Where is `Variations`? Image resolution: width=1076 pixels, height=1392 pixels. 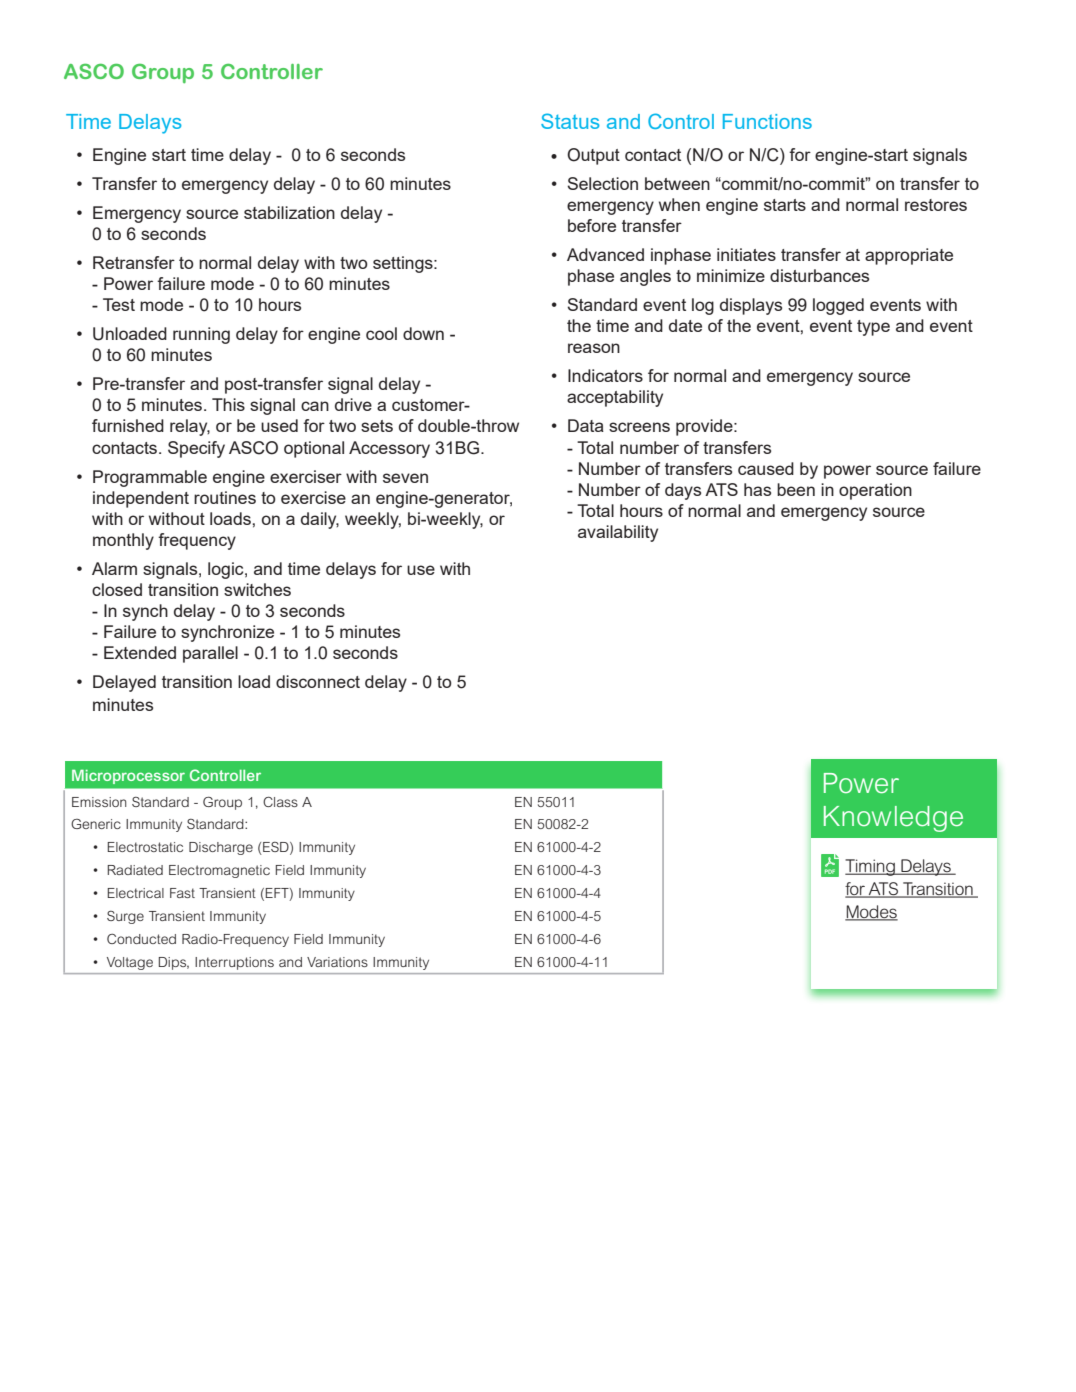 Variations is located at coordinates (337, 962).
